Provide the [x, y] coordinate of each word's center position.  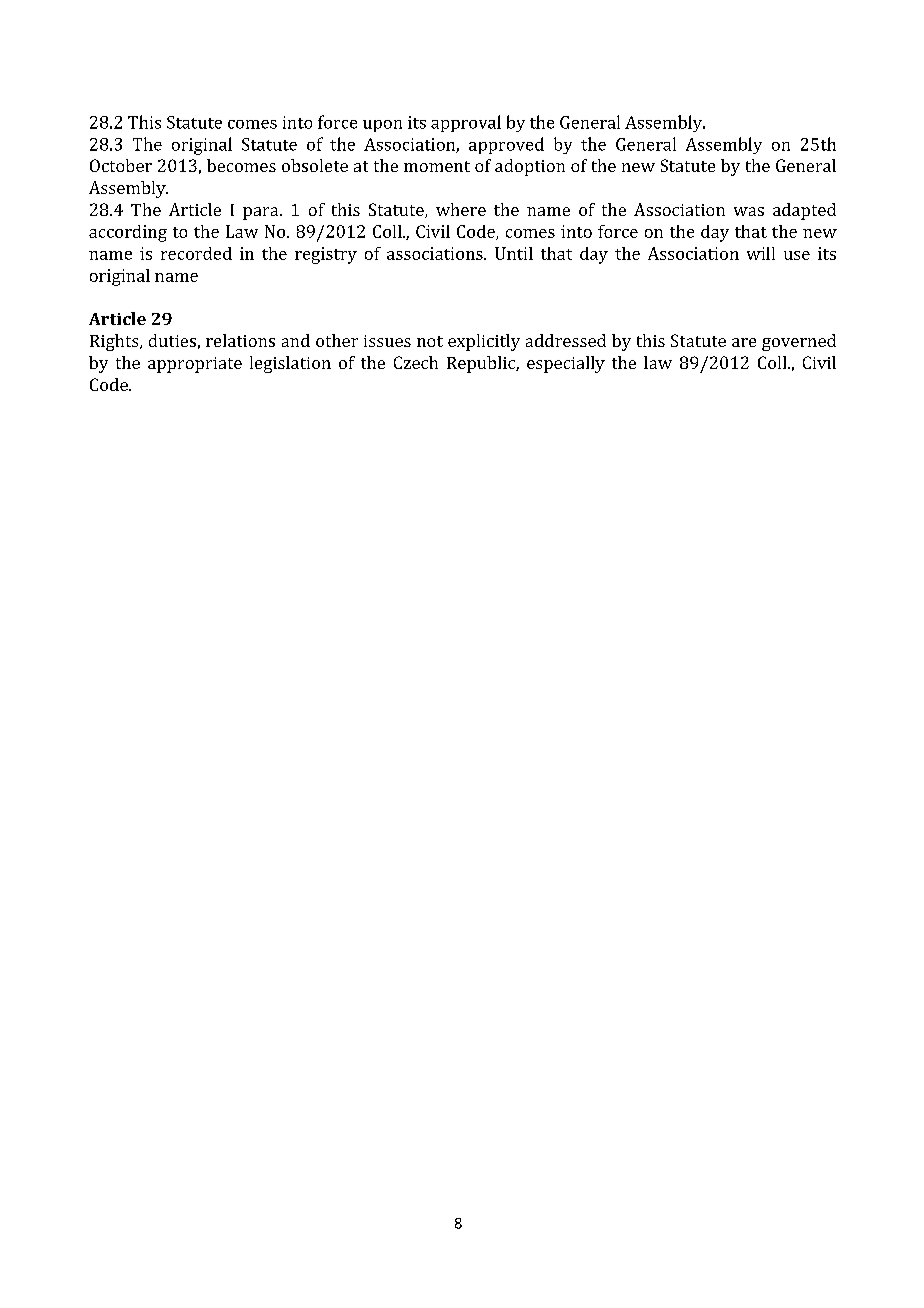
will [761, 253]
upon [382, 126]
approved [506, 145]
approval [466, 123]
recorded [196, 253]
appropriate [195, 365]
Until [514, 253]
